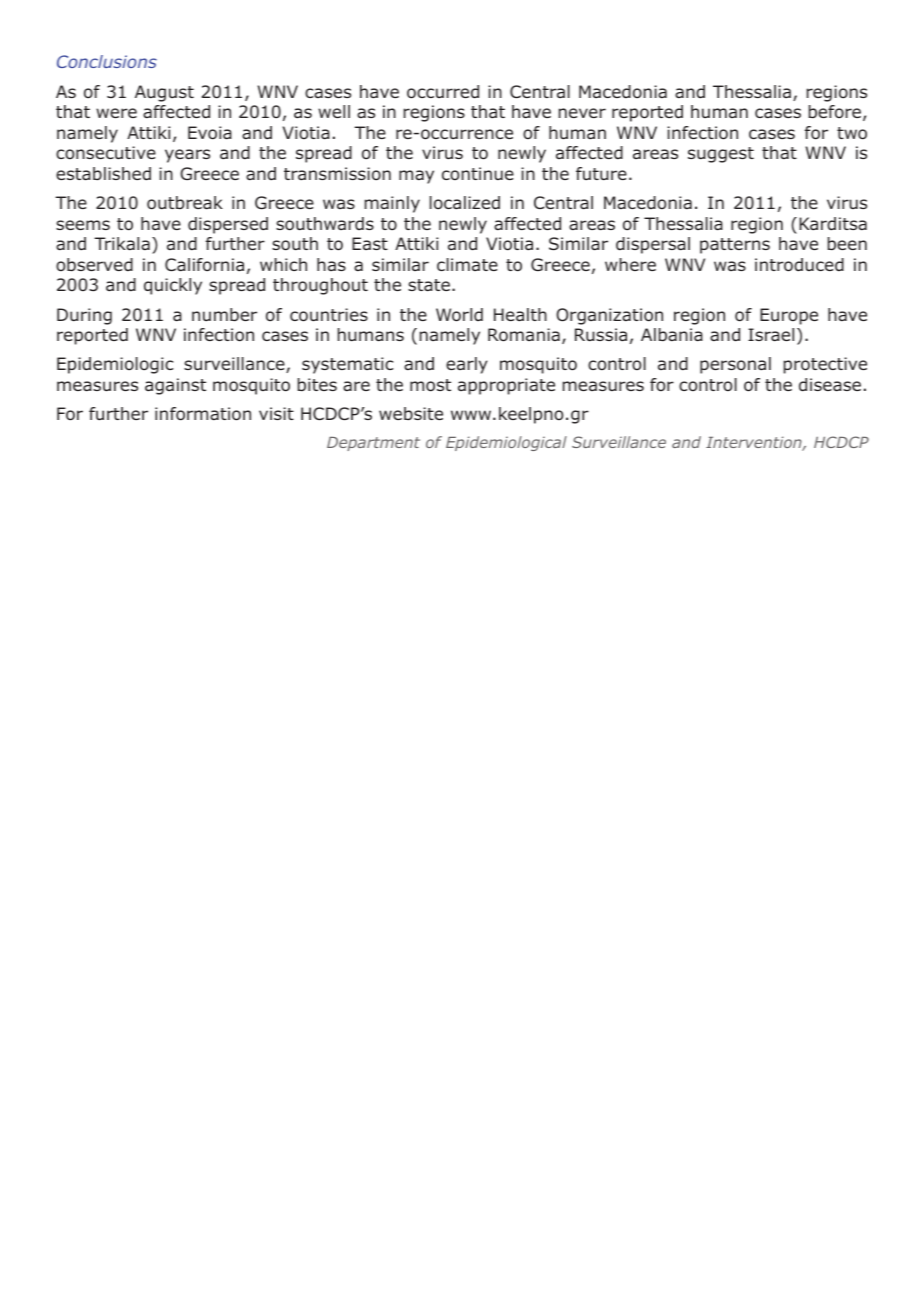  I want to click on patterns, so click(735, 246).
